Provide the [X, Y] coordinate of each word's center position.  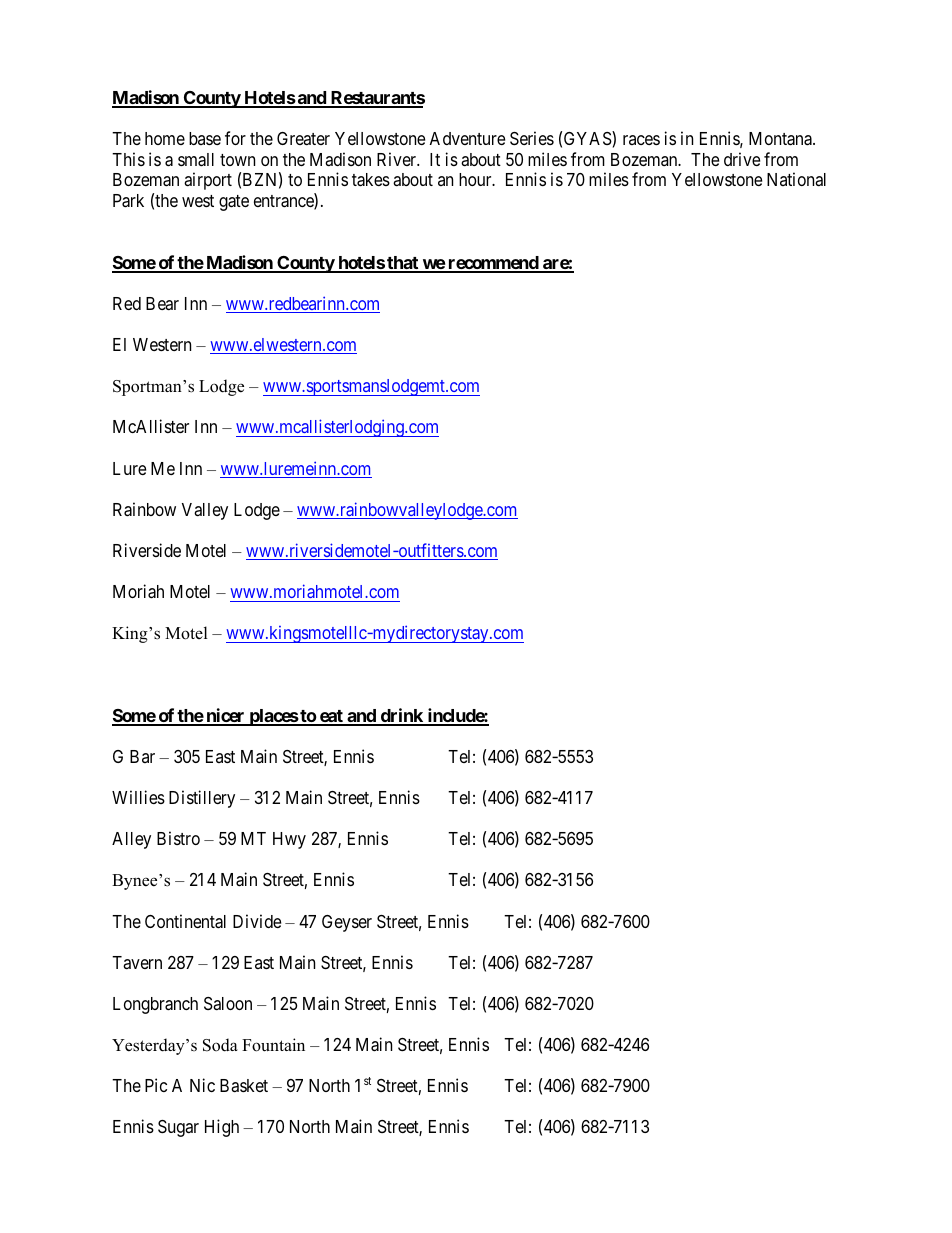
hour [476, 179]
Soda [220, 1045]
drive [742, 159]
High [222, 1128]
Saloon [228, 1003]
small [196, 160]
